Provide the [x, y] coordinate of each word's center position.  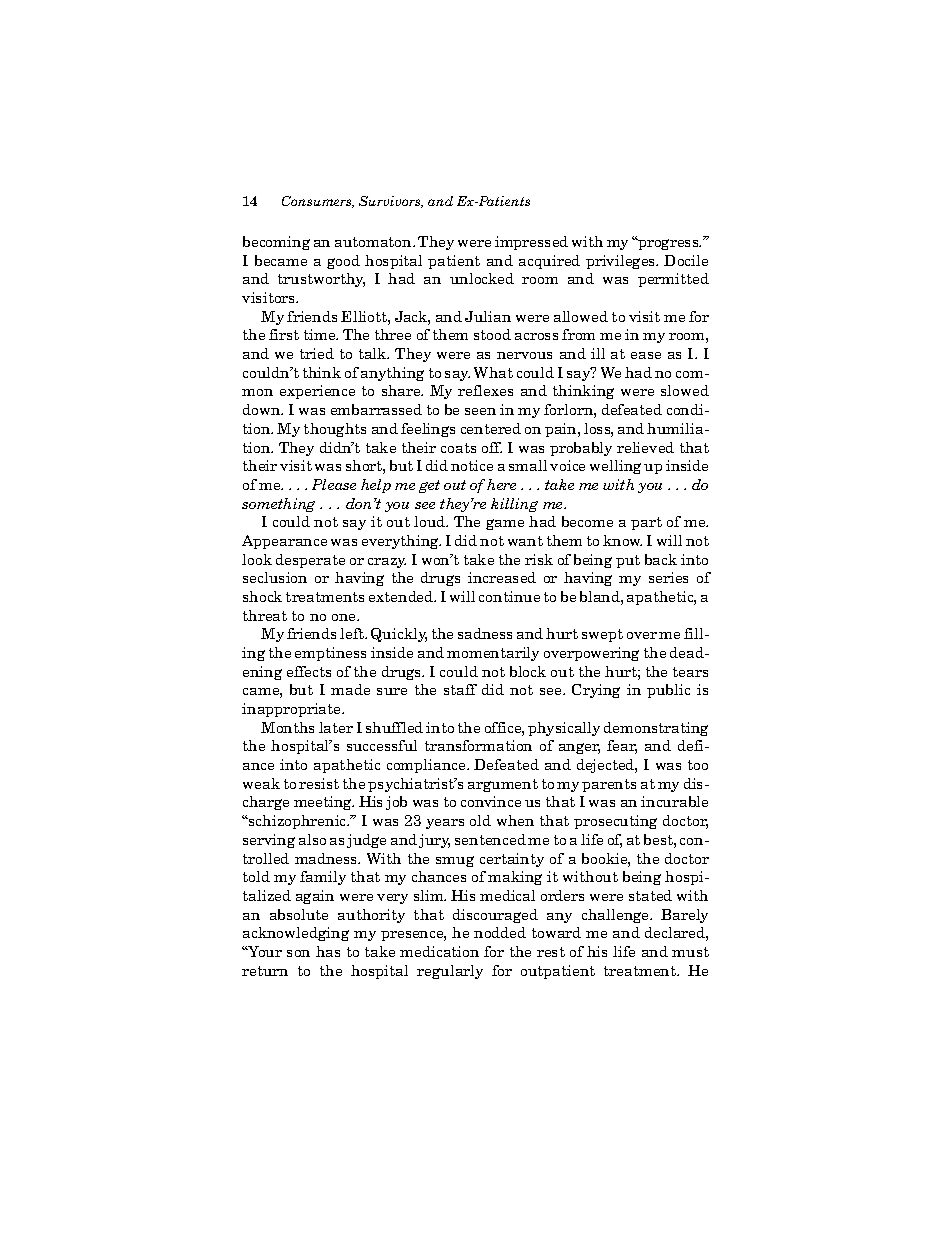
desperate [310, 561]
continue [509, 596]
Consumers [318, 202]
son [298, 953]
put [628, 561]
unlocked [482, 278]
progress [668, 244]
